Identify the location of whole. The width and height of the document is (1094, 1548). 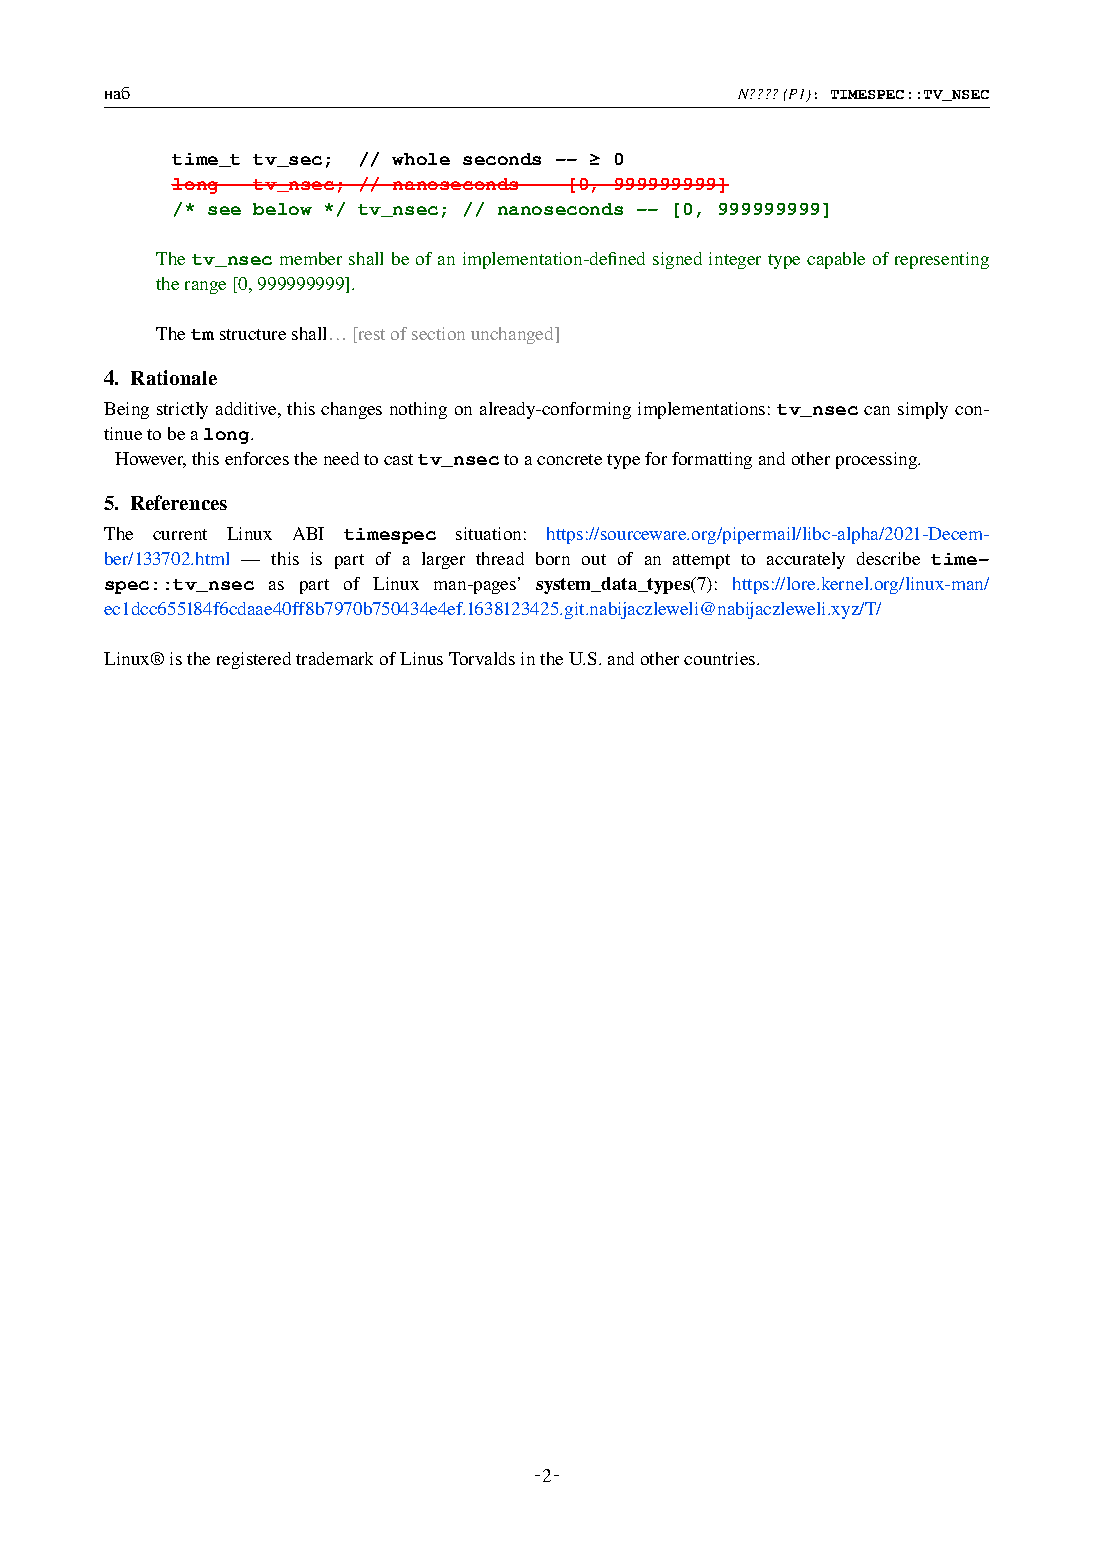
(421, 159).
